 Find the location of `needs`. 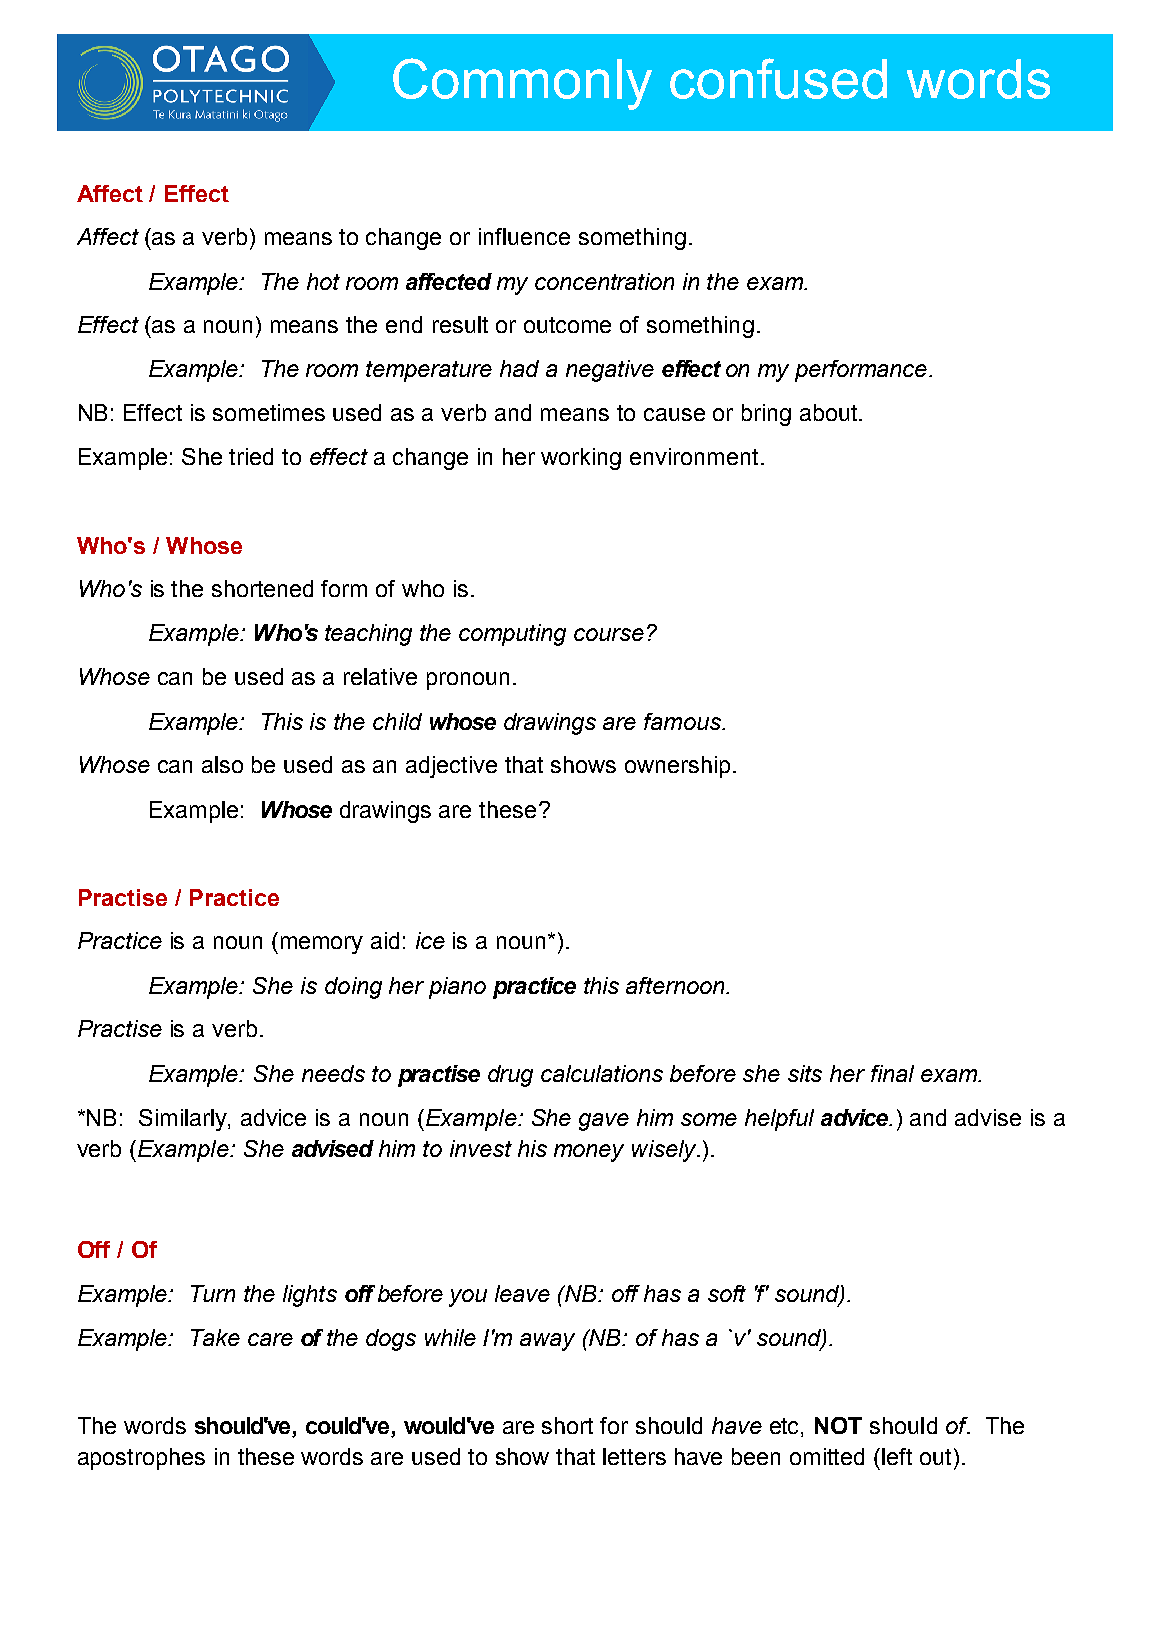

needs is located at coordinates (333, 1073).
